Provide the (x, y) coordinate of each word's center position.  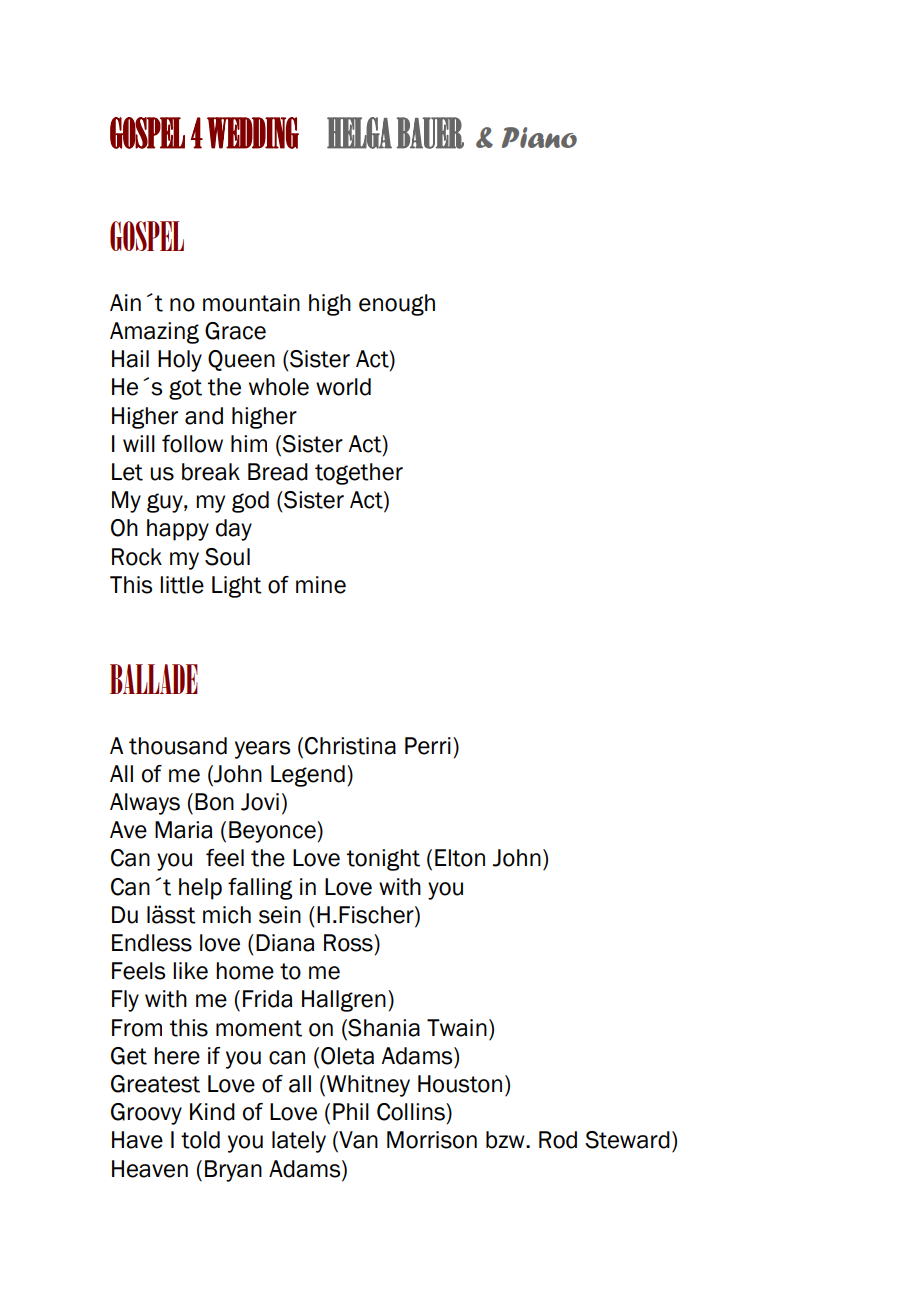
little (182, 585)
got (185, 389)
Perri (428, 746)
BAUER (430, 133)
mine (321, 585)
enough (397, 305)
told (200, 1140)
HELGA (359, 133)
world (343, 387)
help (200, 889)
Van (357, 1141)
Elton (460, 858)
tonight (383, 860)
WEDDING (253, 133)
